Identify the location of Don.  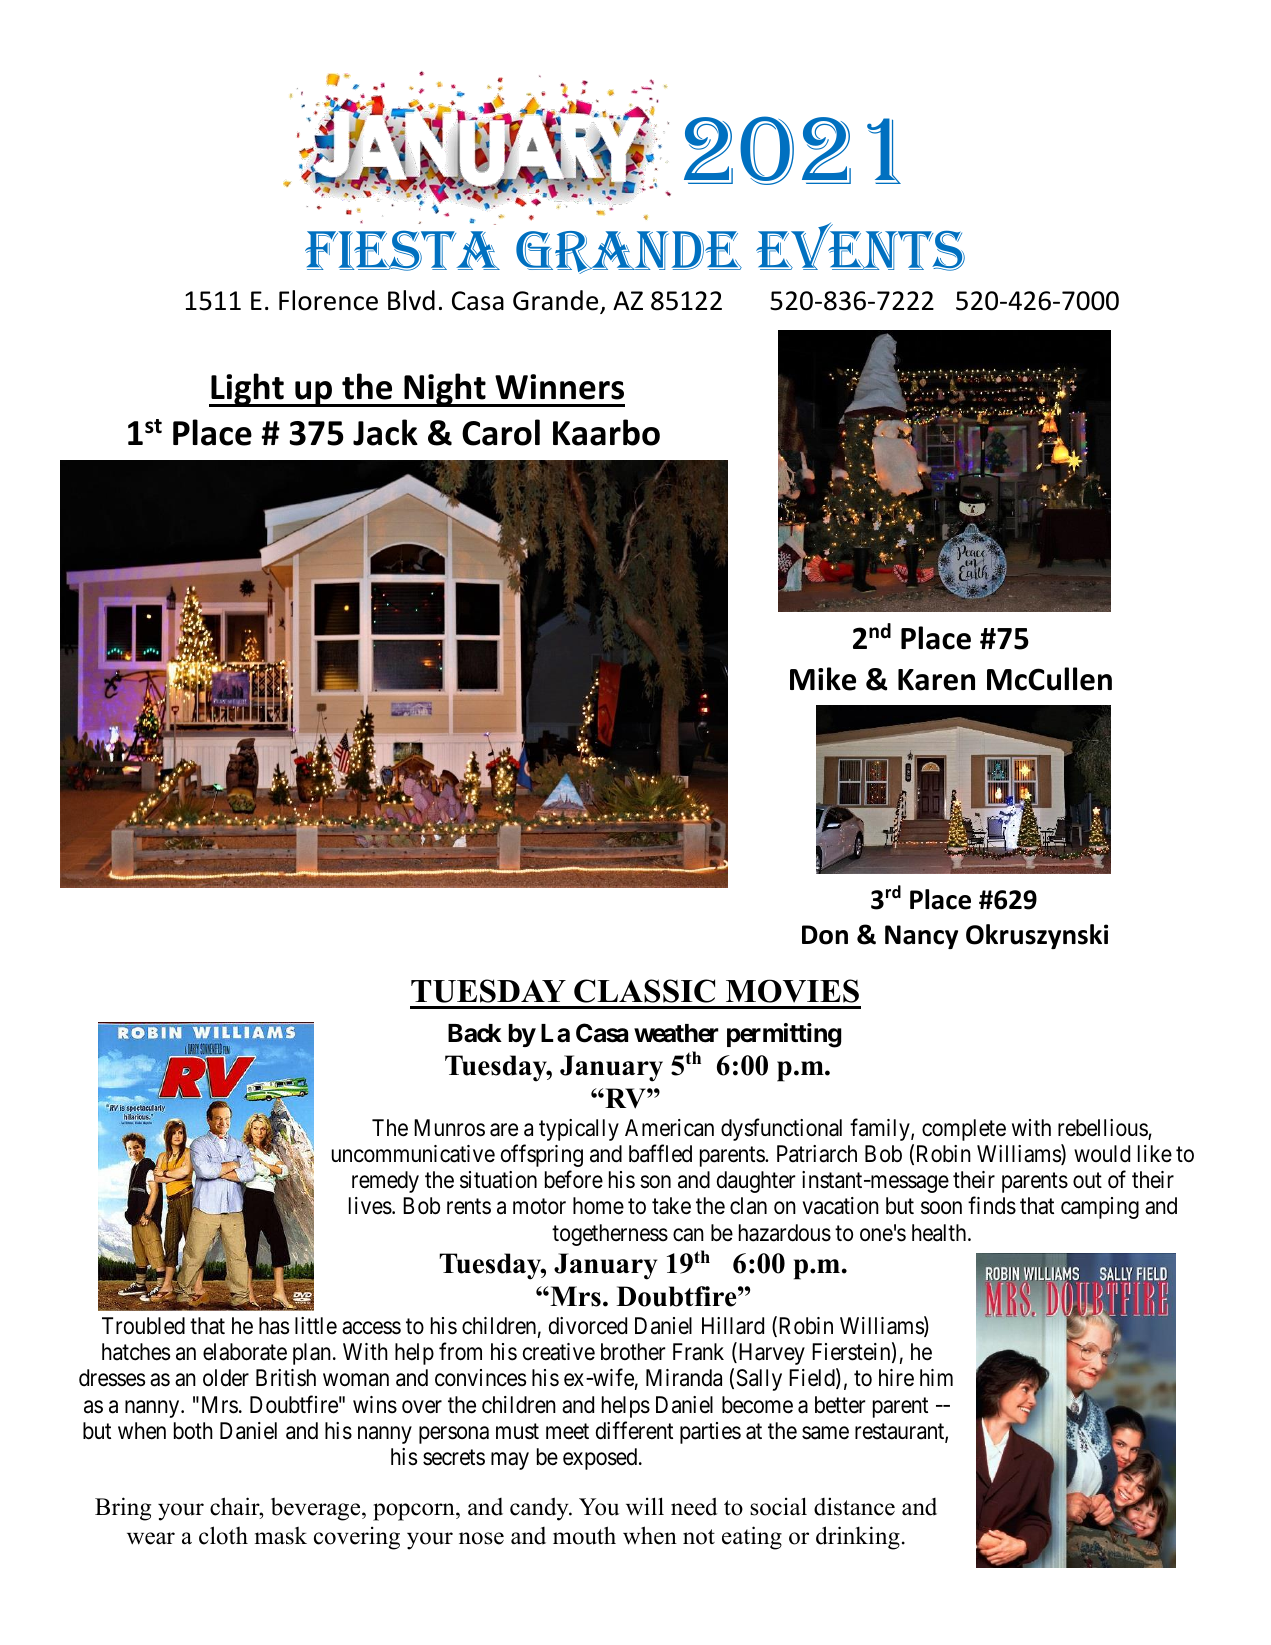
(825, 935).
